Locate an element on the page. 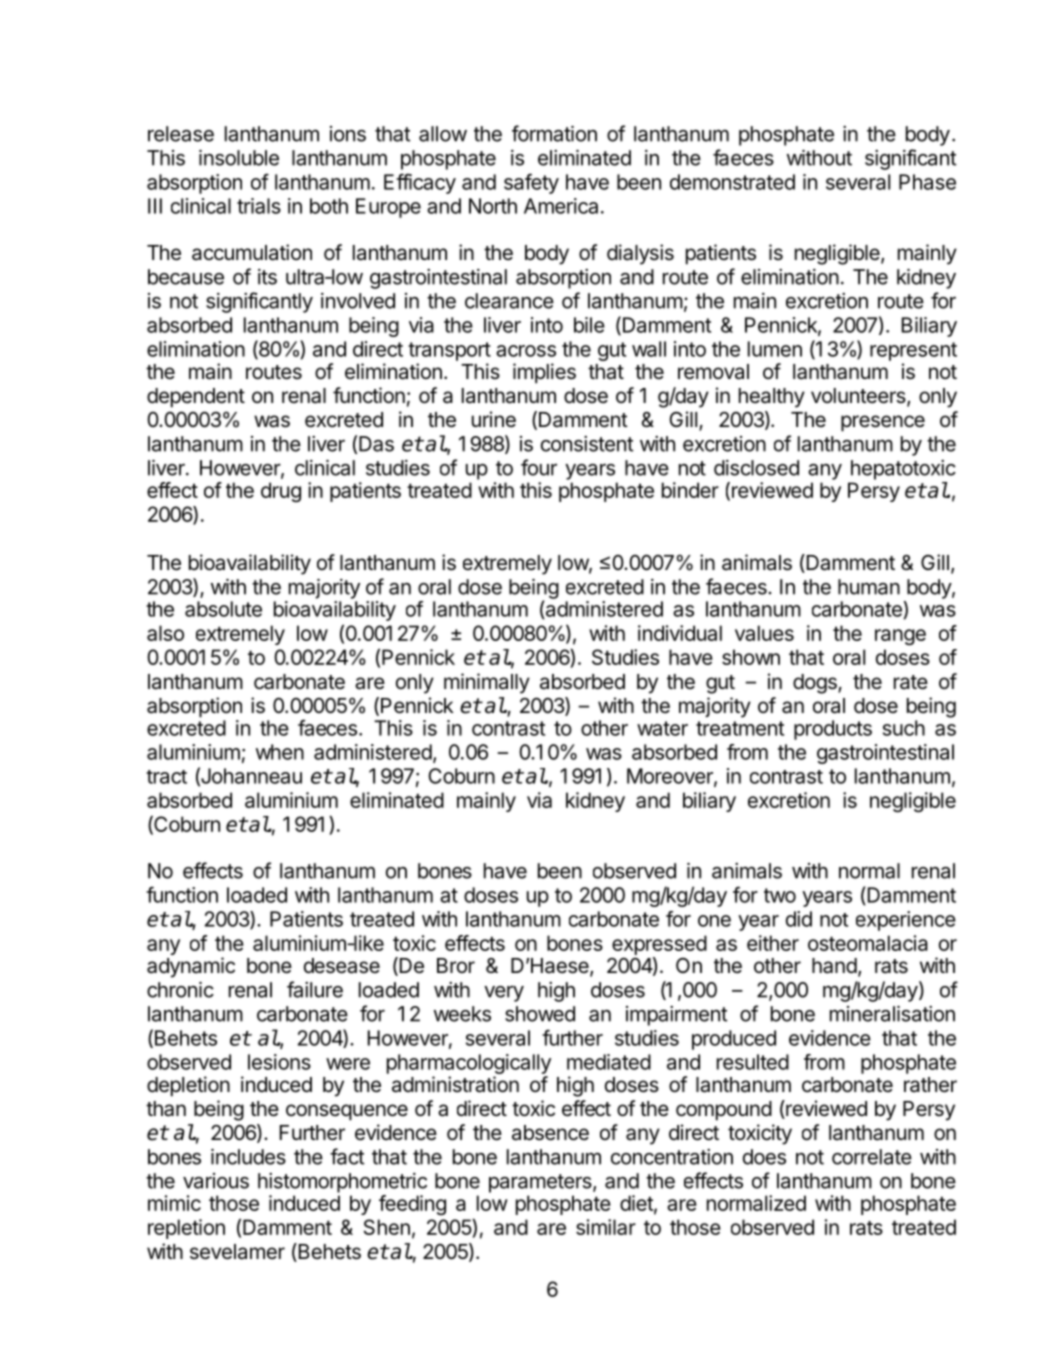  various is located at coordinates (216, 1181).
